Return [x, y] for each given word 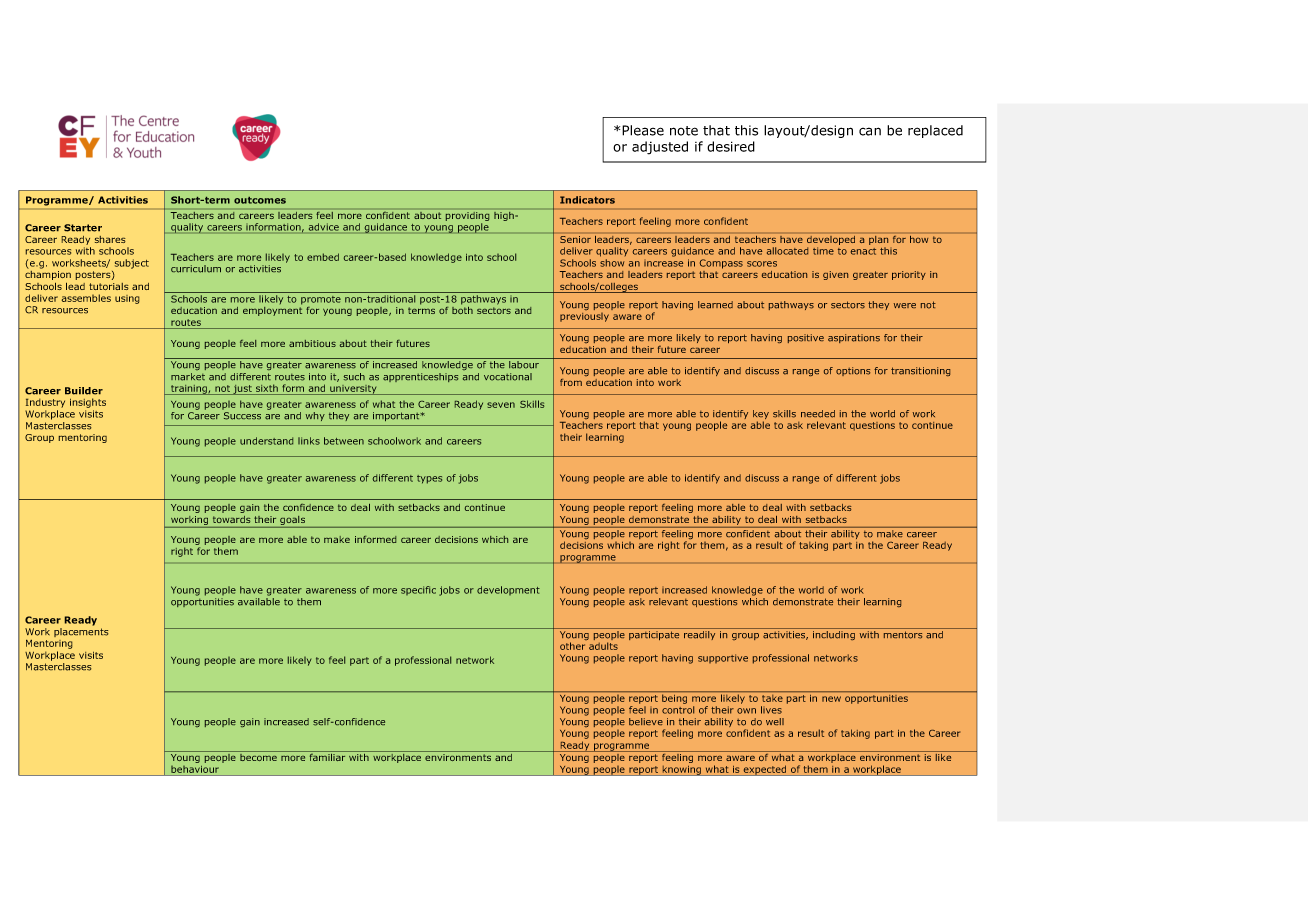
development [508, 590]
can [870, 131]
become [258, 756]
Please [643, 130]
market [188, 377]
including [834, 635]
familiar [327, 756]
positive [806, 338]
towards [231, 519]
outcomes [260, 200]
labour [524, 365]
